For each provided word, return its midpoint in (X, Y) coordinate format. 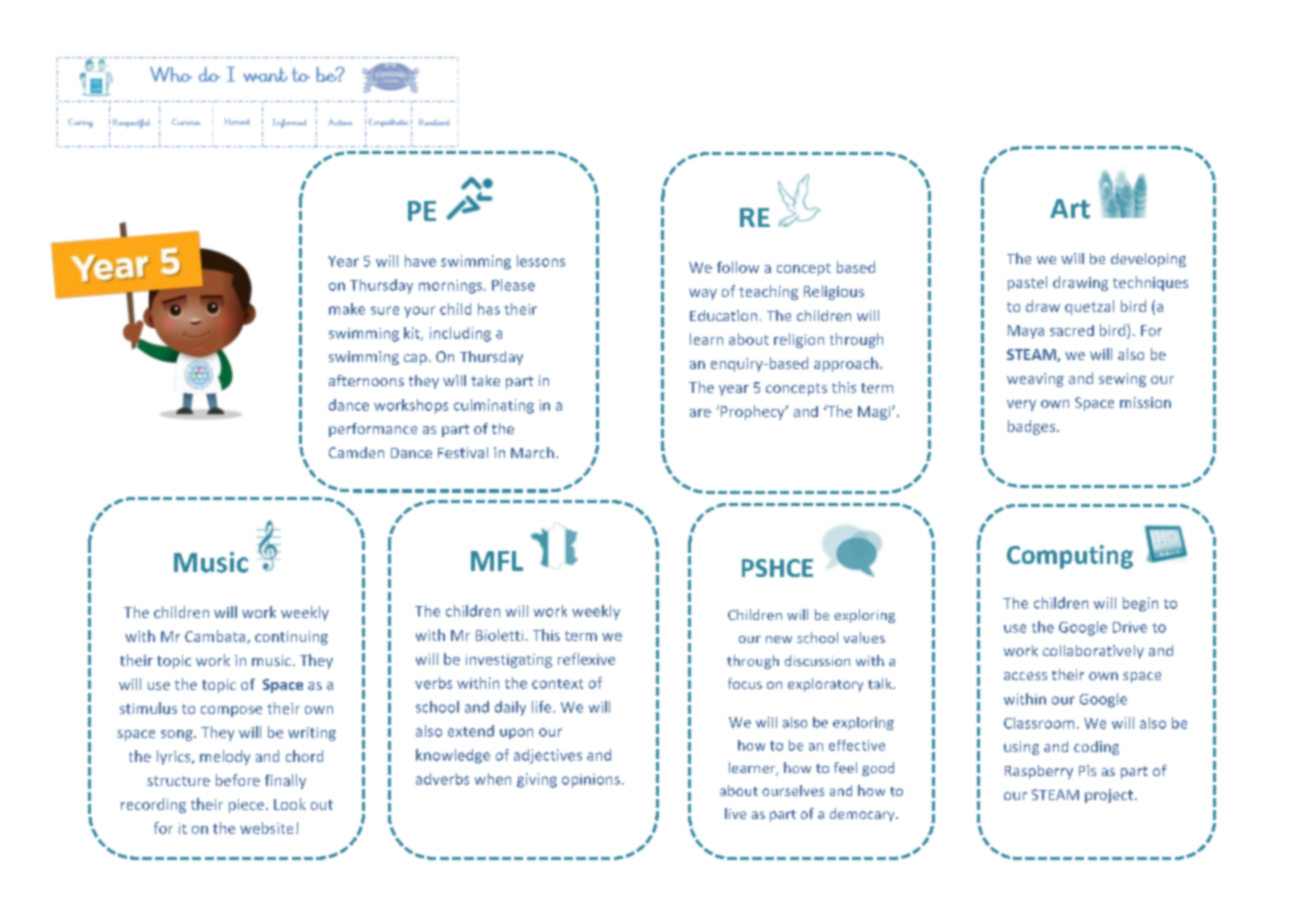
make (347, 309)
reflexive (586, 659)
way (703, 294)
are (700, 413)
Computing (1070, 557)
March (532, 452)
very (1021, 405)
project (1109, 796)
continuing (291, 638)
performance (373, 430)
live (735, 813)
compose (231, 711)
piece (246, 806)
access (1025, 676)
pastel (1027, 283)
